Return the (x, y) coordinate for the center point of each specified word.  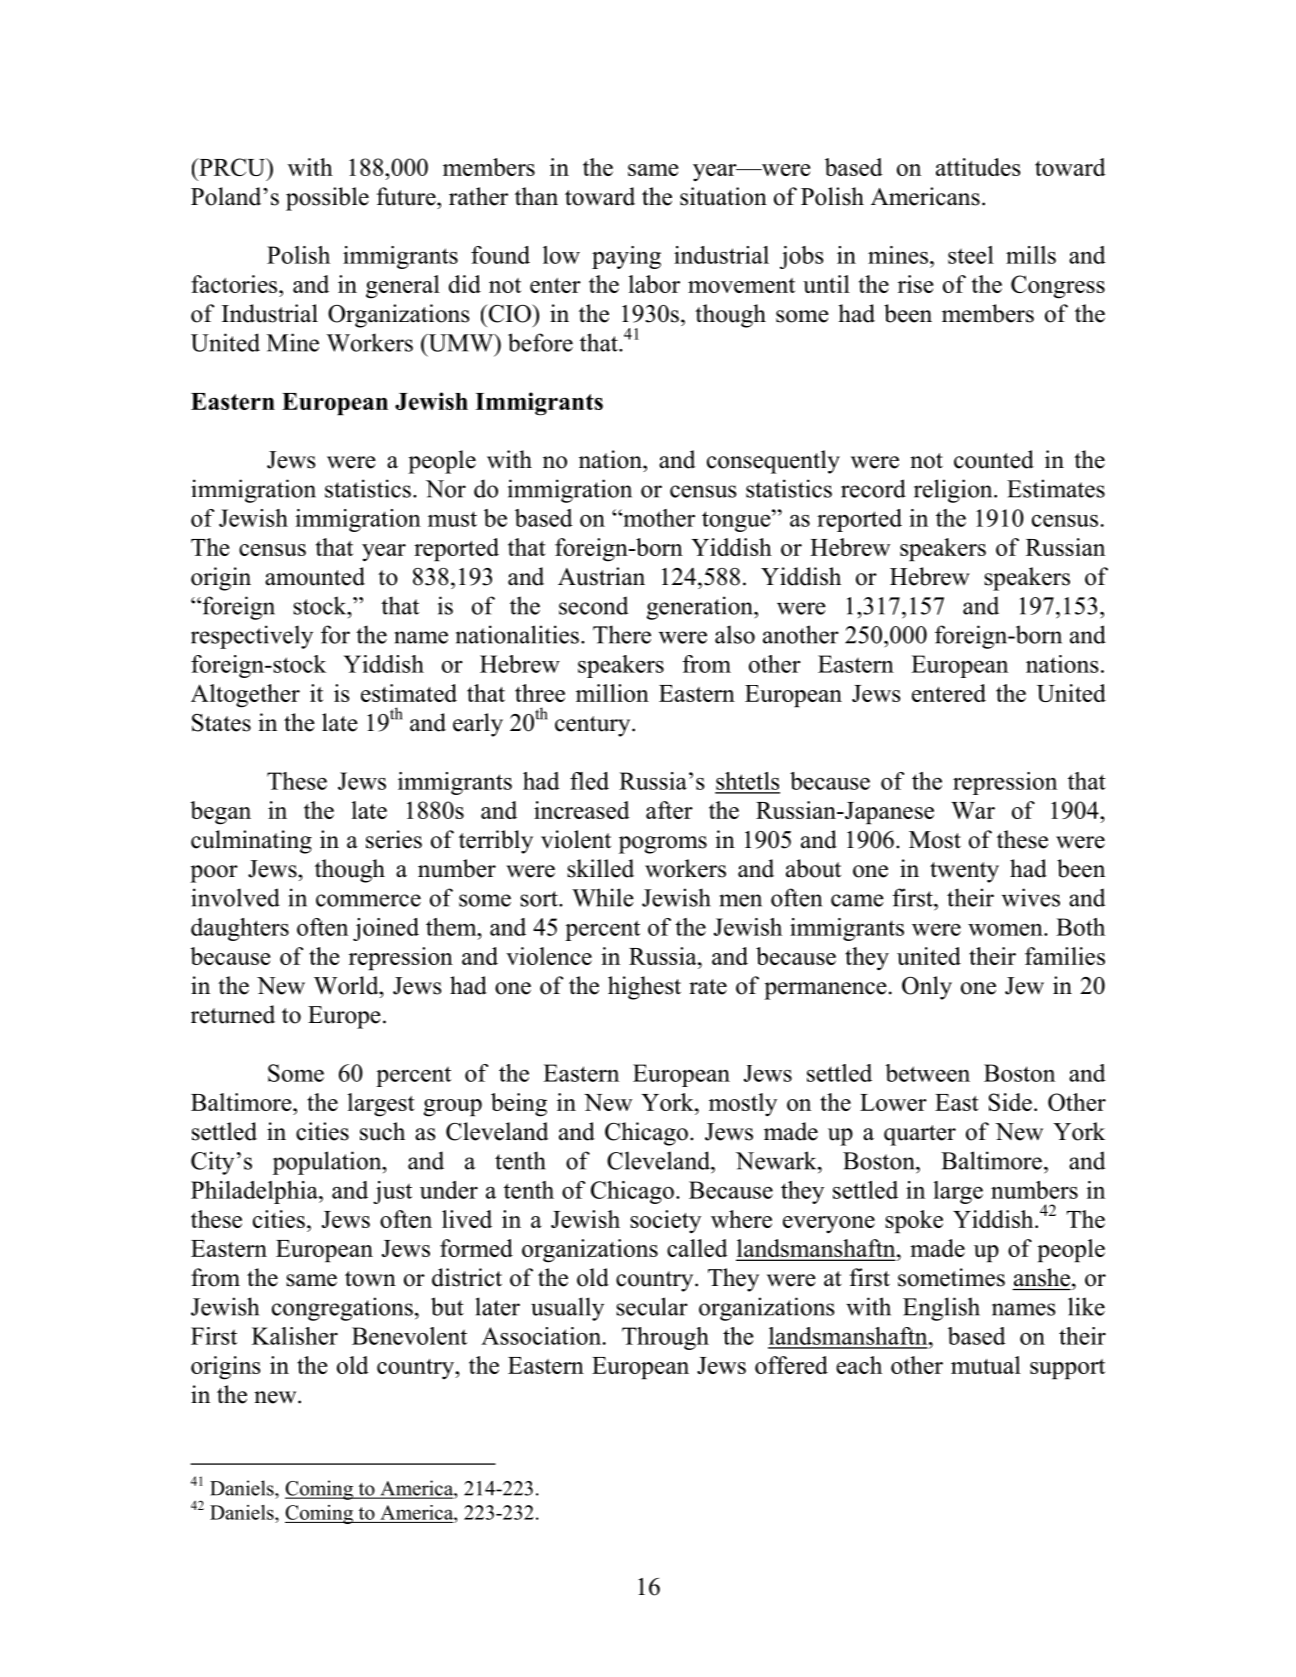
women (1006, 930)
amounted (315, 576)
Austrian (601, 576)
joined (386, 929)
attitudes (978, 167)
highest (644, 988)
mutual (986, 1365)
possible (327, 199)
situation (723, 196)
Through (665, 1338)
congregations (342, 1309)
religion (954, 491)
